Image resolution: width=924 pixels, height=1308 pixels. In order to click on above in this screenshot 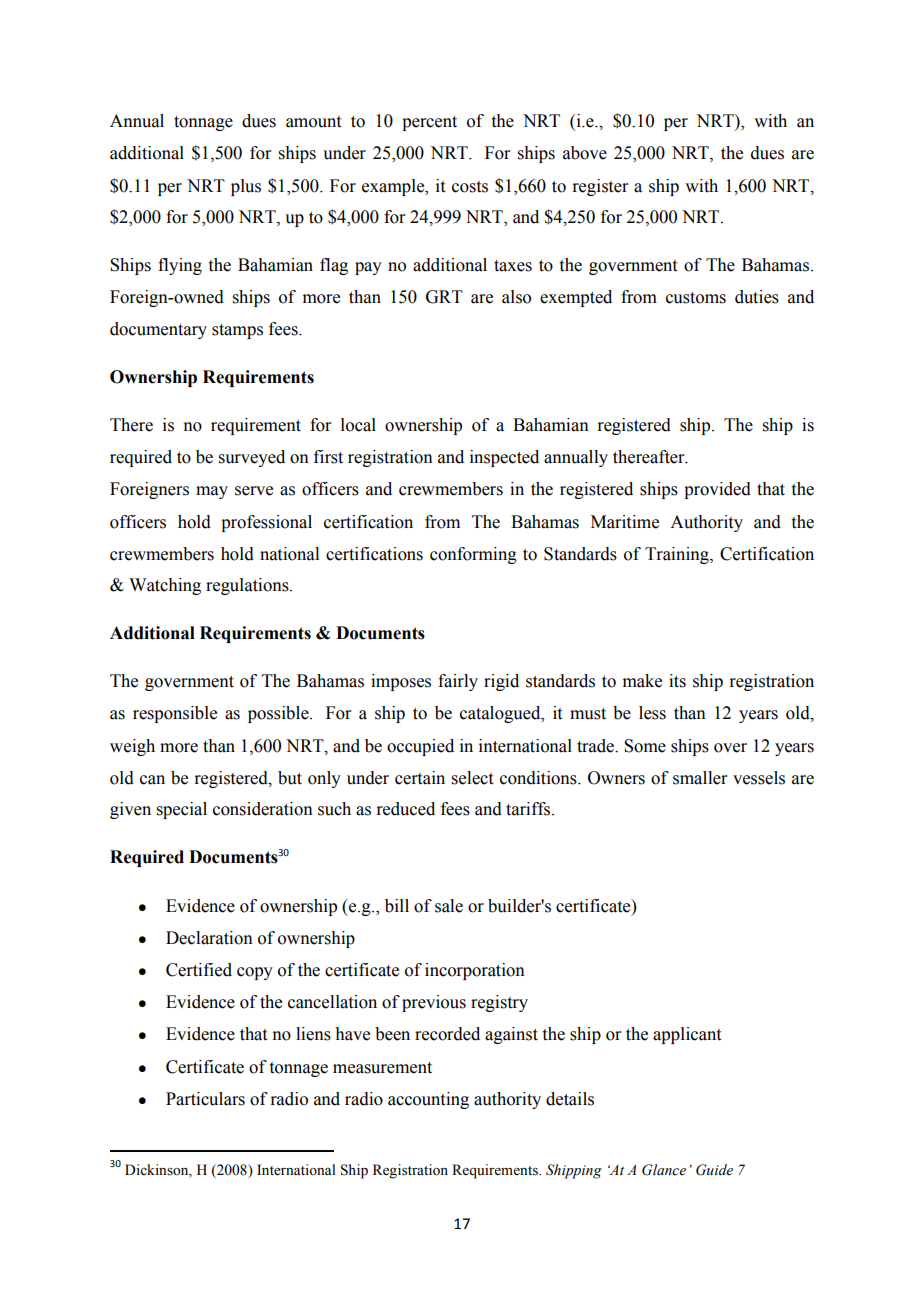, I will do `click(585, 153)`.
